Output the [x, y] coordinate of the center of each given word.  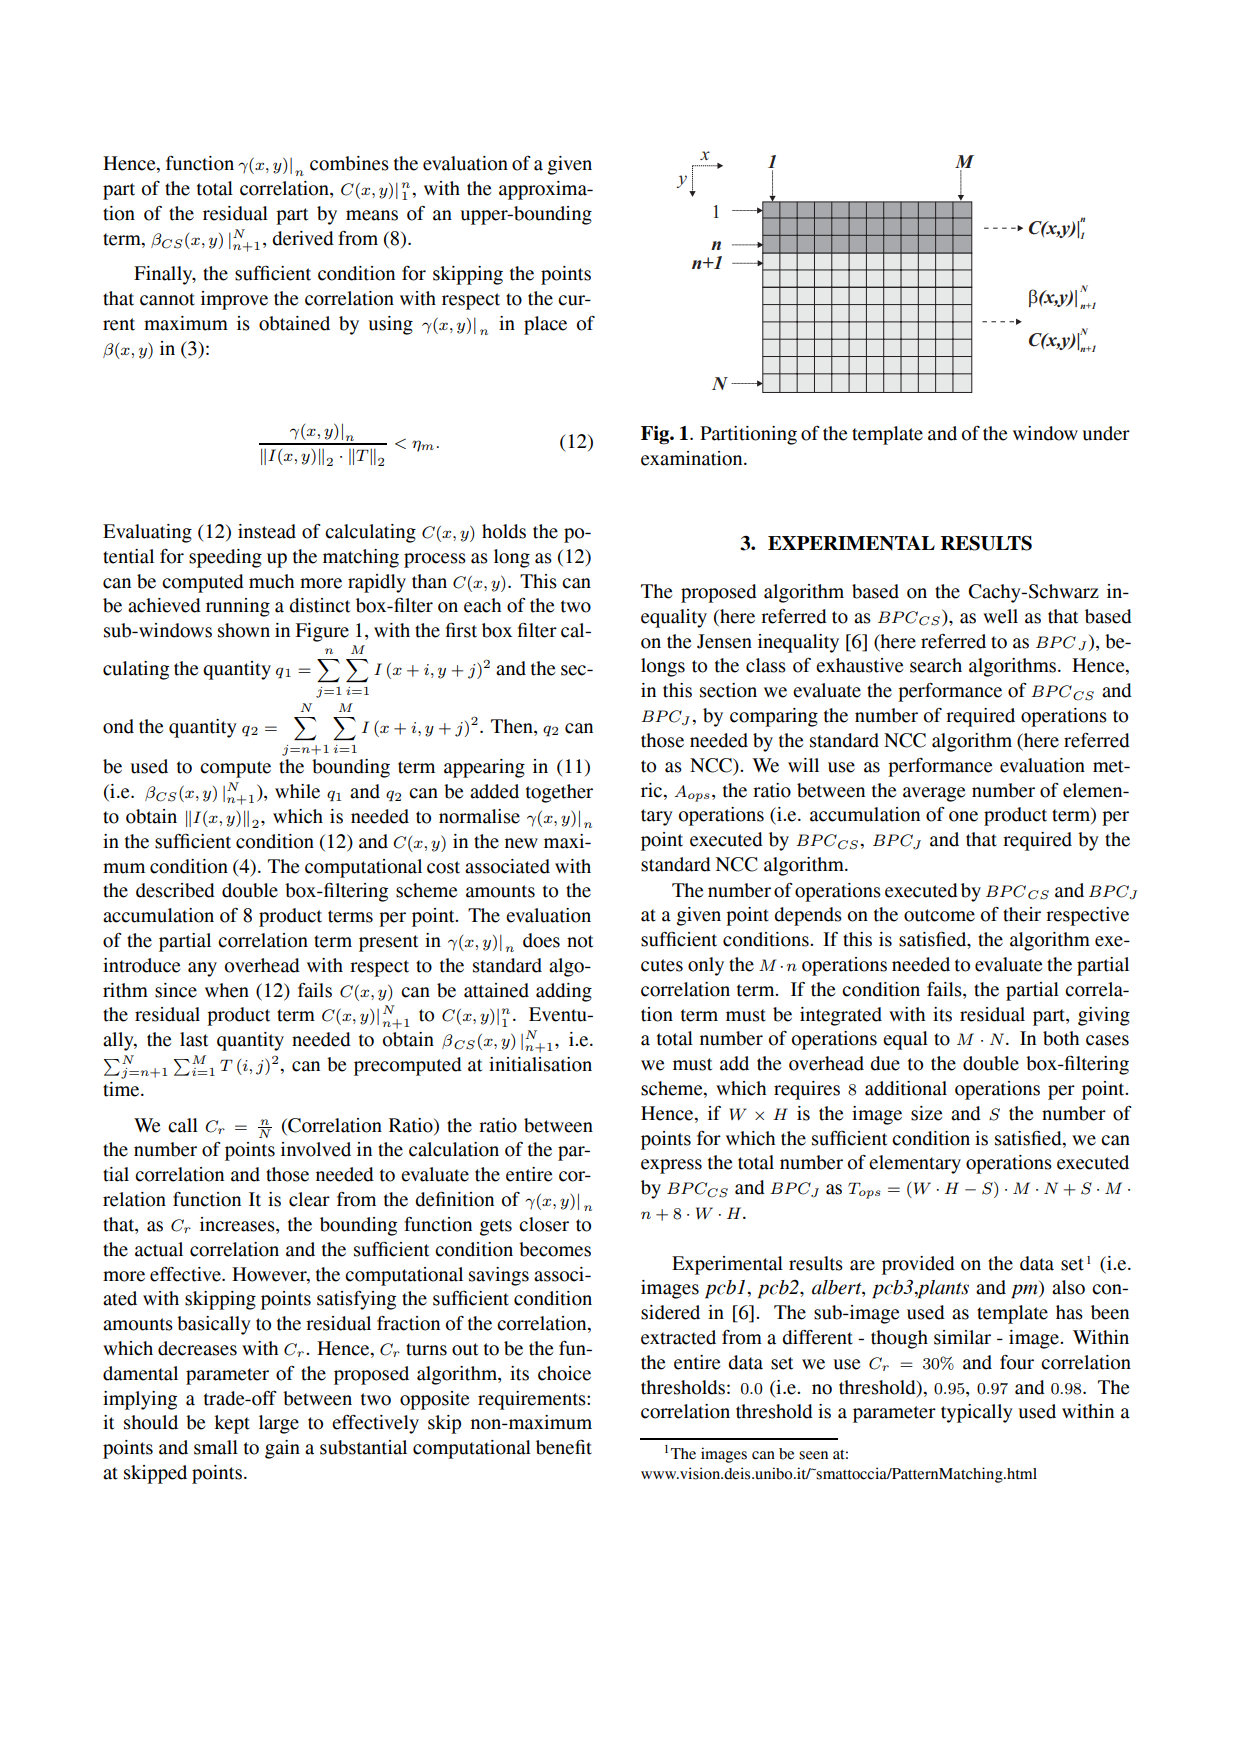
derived [303, 238]
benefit [564, 1447]
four [1017, 1362]
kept [232, 1424]
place [545, 325]
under [1106, 433]
